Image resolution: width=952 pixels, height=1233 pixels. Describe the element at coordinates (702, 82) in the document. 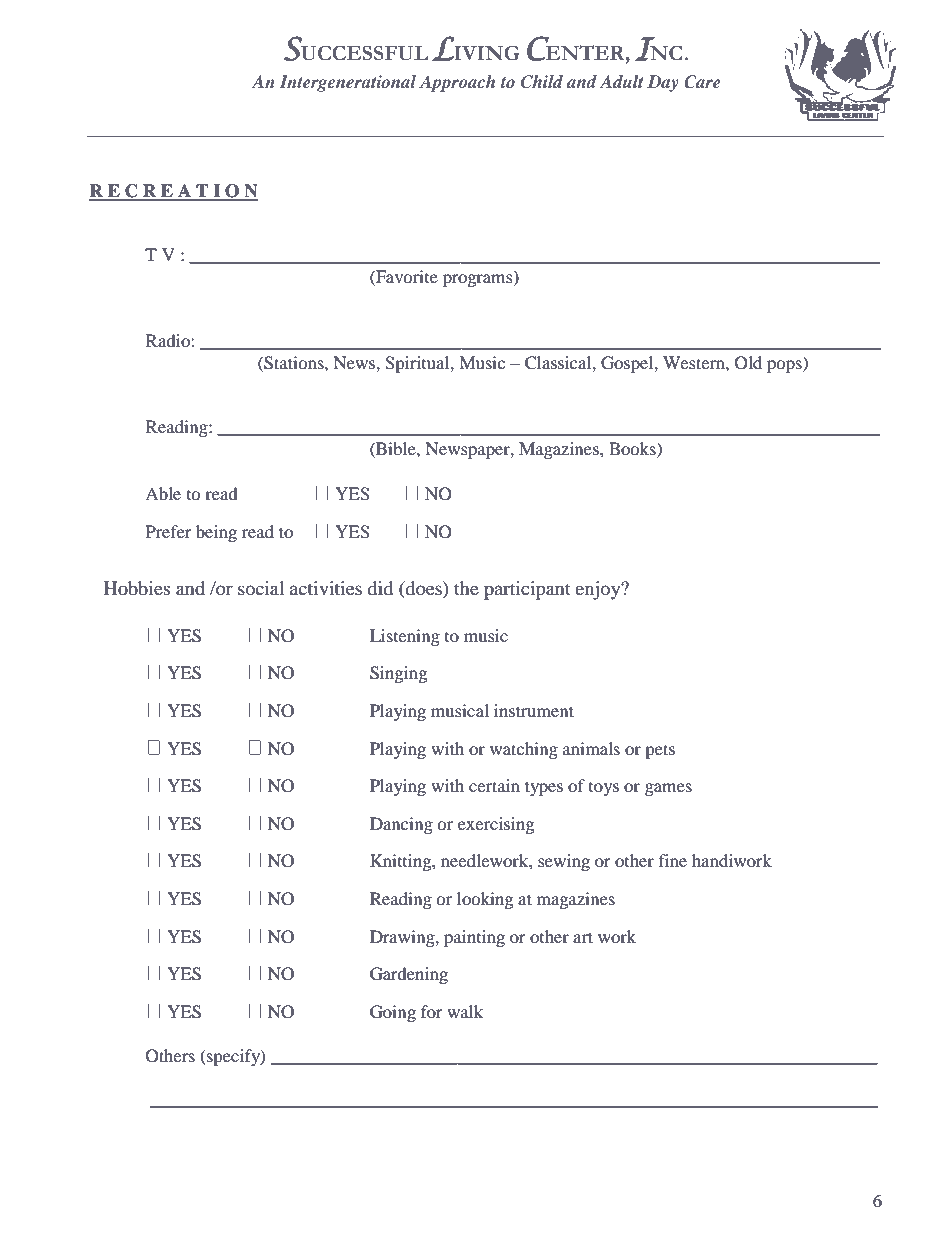

I see `Care` at that location.
